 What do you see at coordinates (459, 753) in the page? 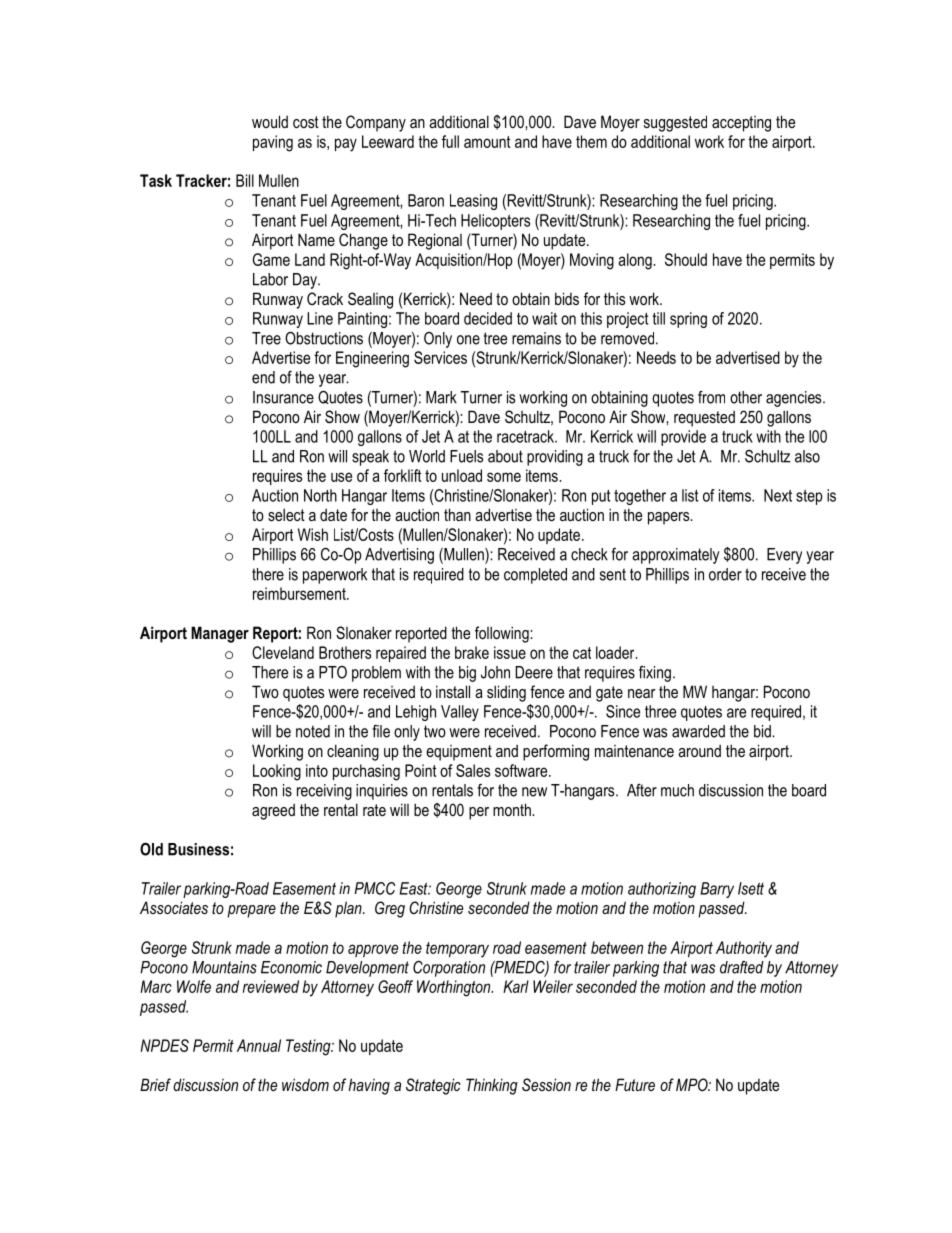
I see `equipment` at bounding box center [459, 753].
